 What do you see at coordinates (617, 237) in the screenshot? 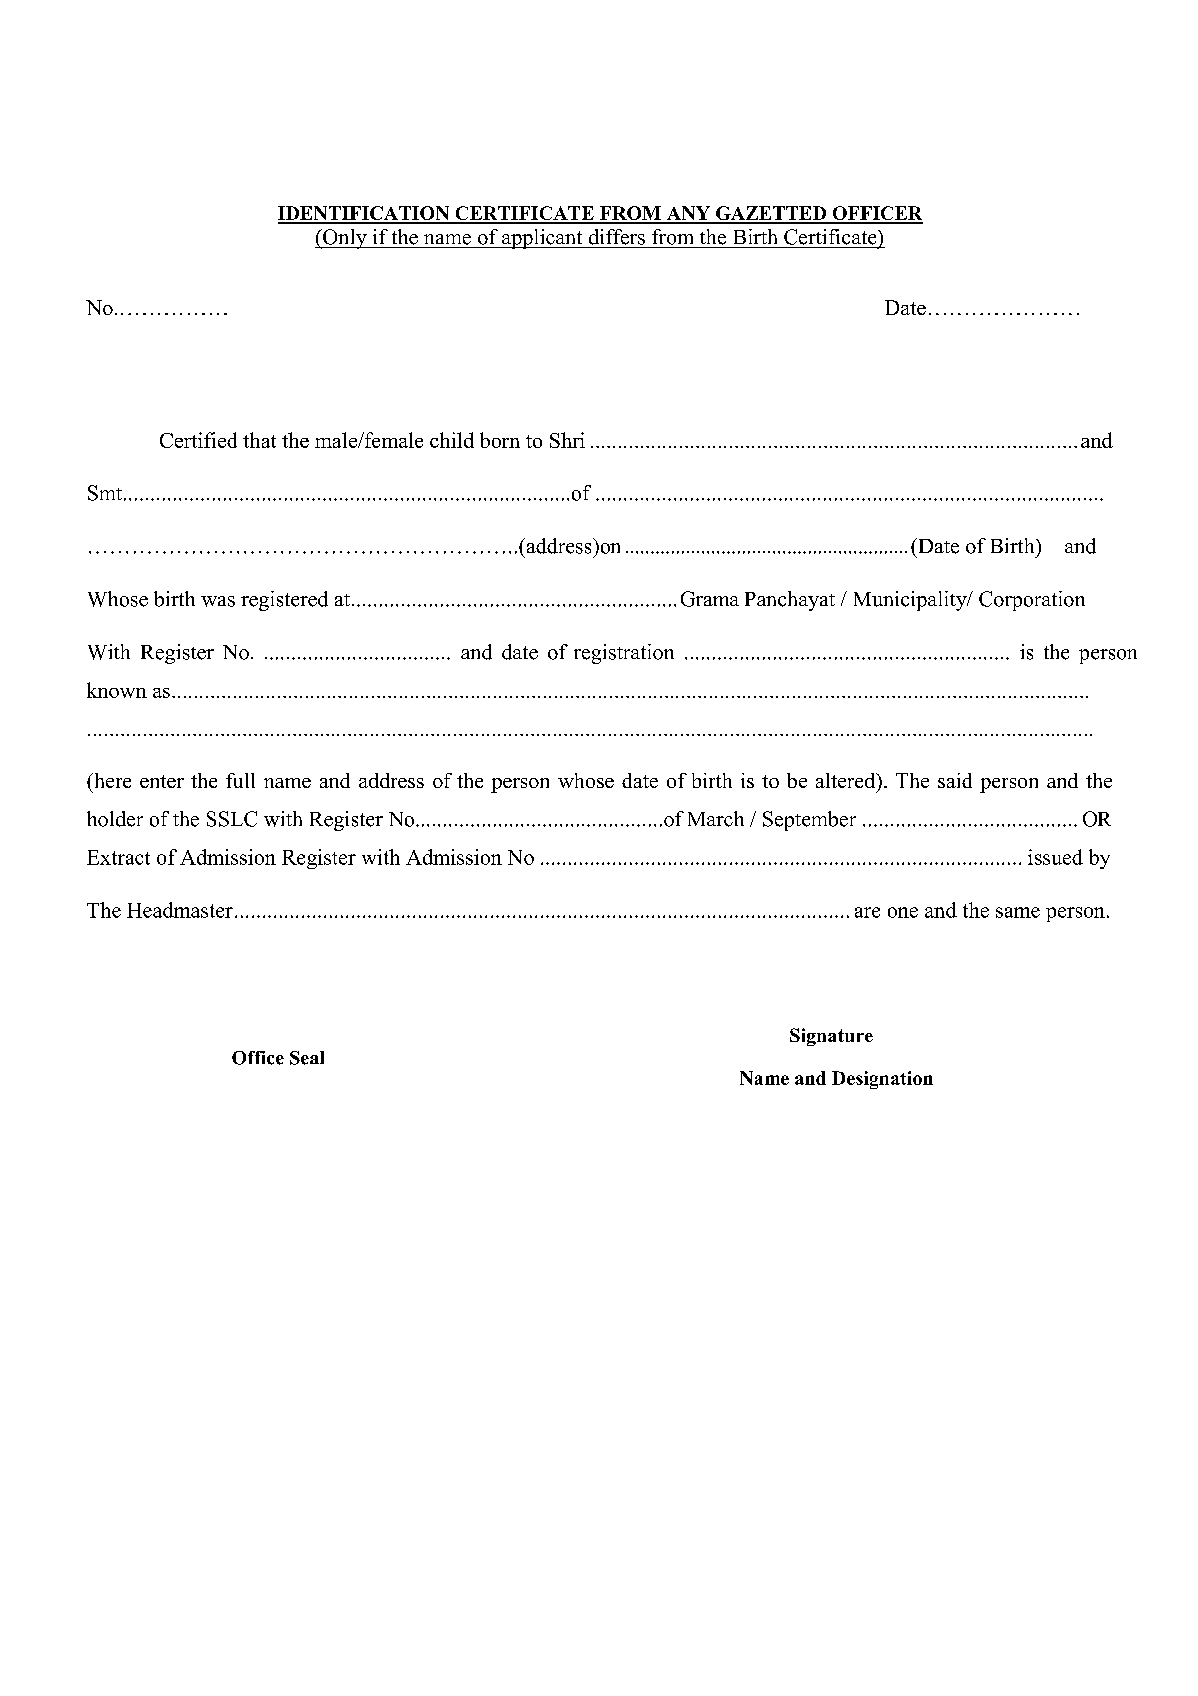
I see `differs` at bounding box center [617, 237].
